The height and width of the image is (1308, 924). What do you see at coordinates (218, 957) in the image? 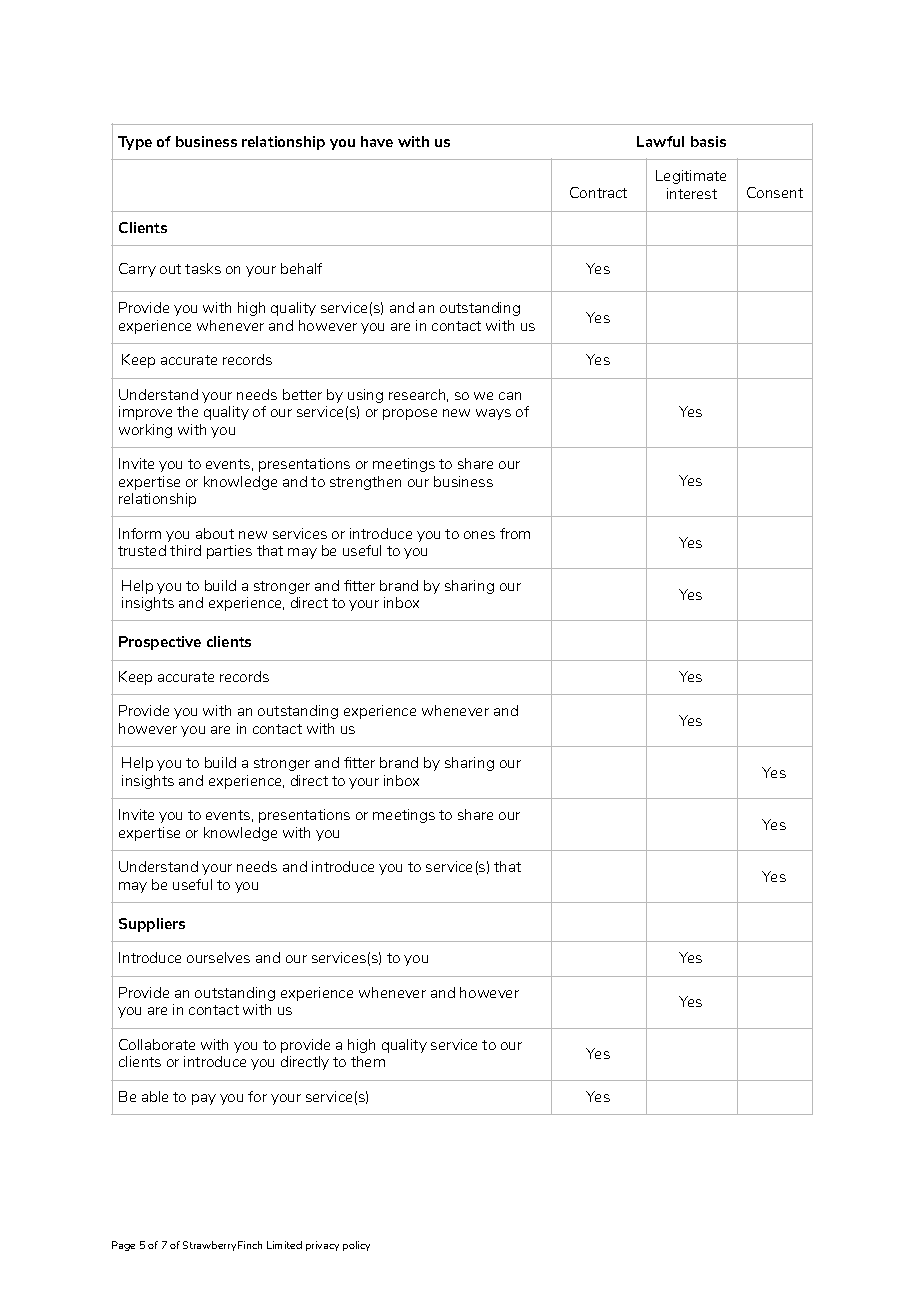
I see `ourselves` at bounding box center [218, 957].
